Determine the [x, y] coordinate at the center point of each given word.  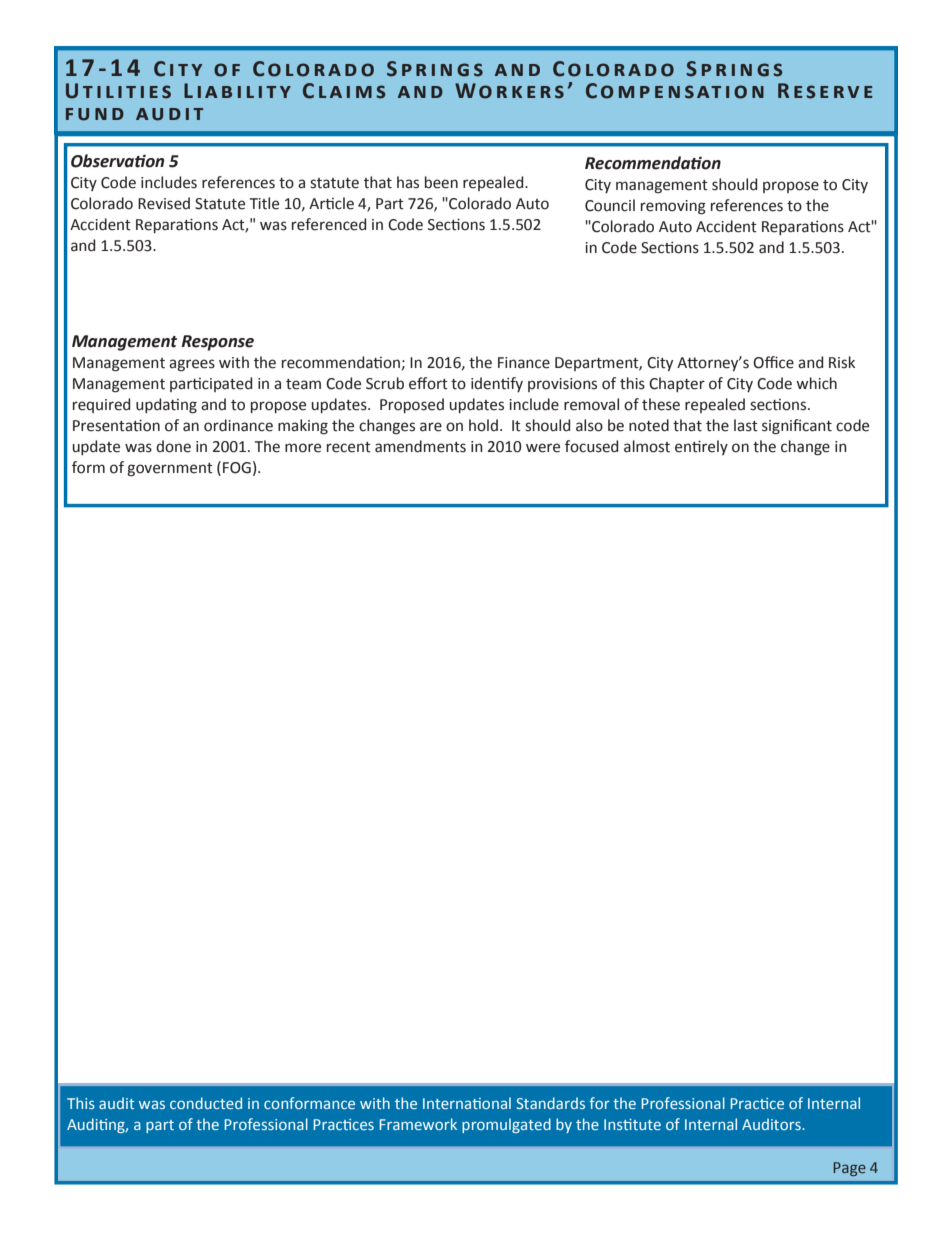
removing [673, 207]
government [170, 470]
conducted [206, 1103]
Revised [164, 203]
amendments [420, 446]
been [441, 182]
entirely [701, 447]
